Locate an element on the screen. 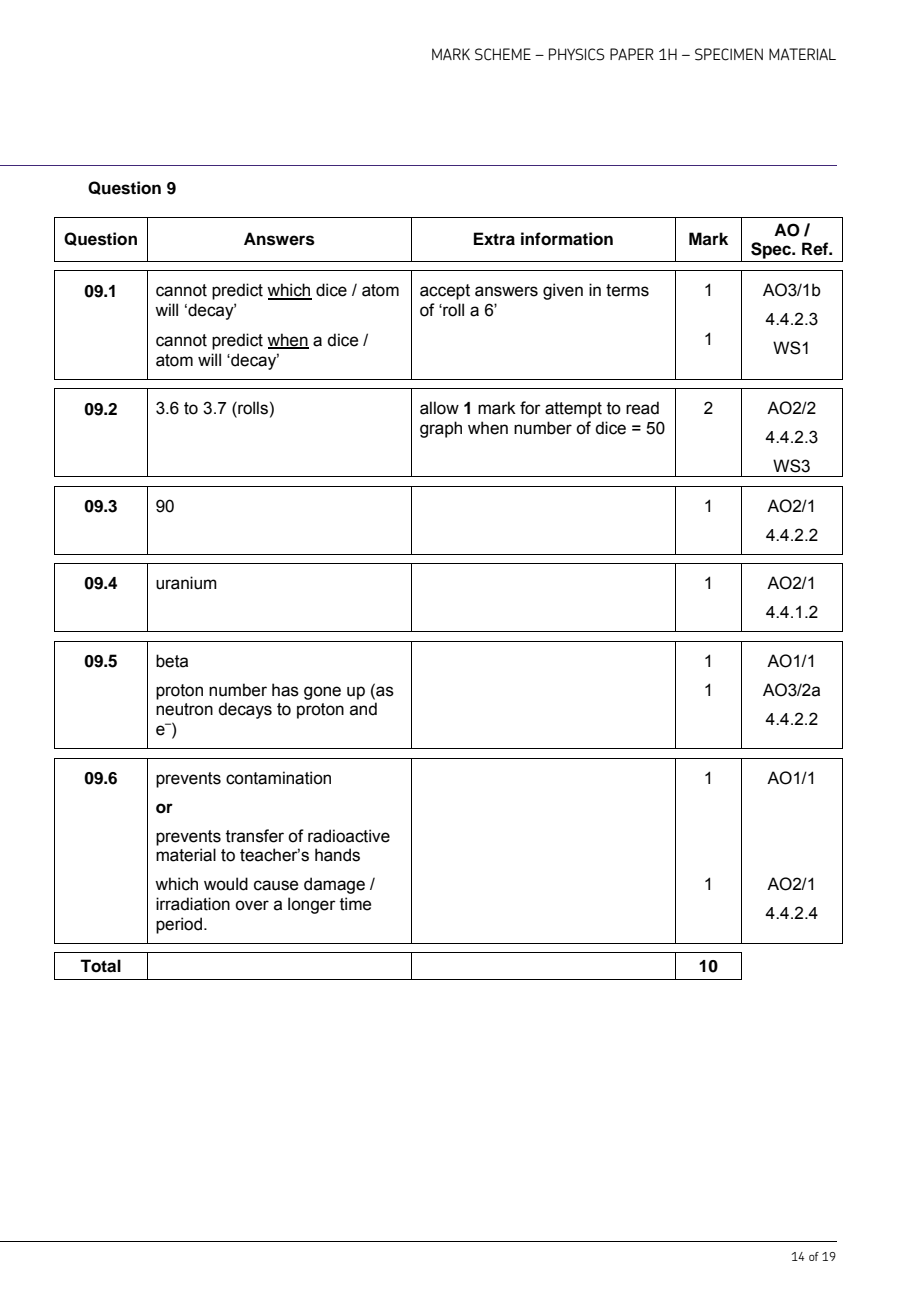 The width and height of the screenshot is (924, 1308). radioactive is located at coordinates (349, 836).
